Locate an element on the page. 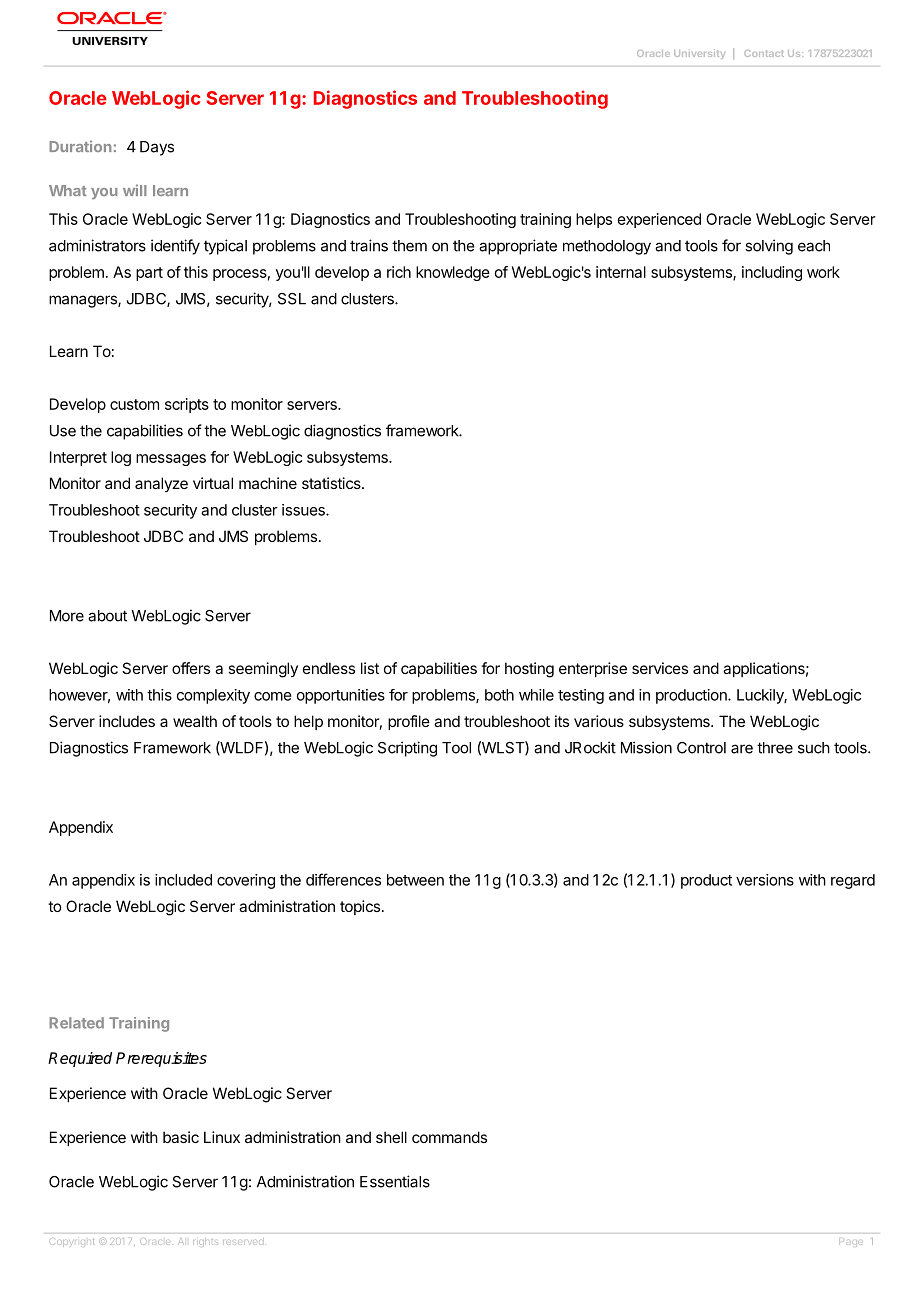  included is located at coordinates (183, 880).
